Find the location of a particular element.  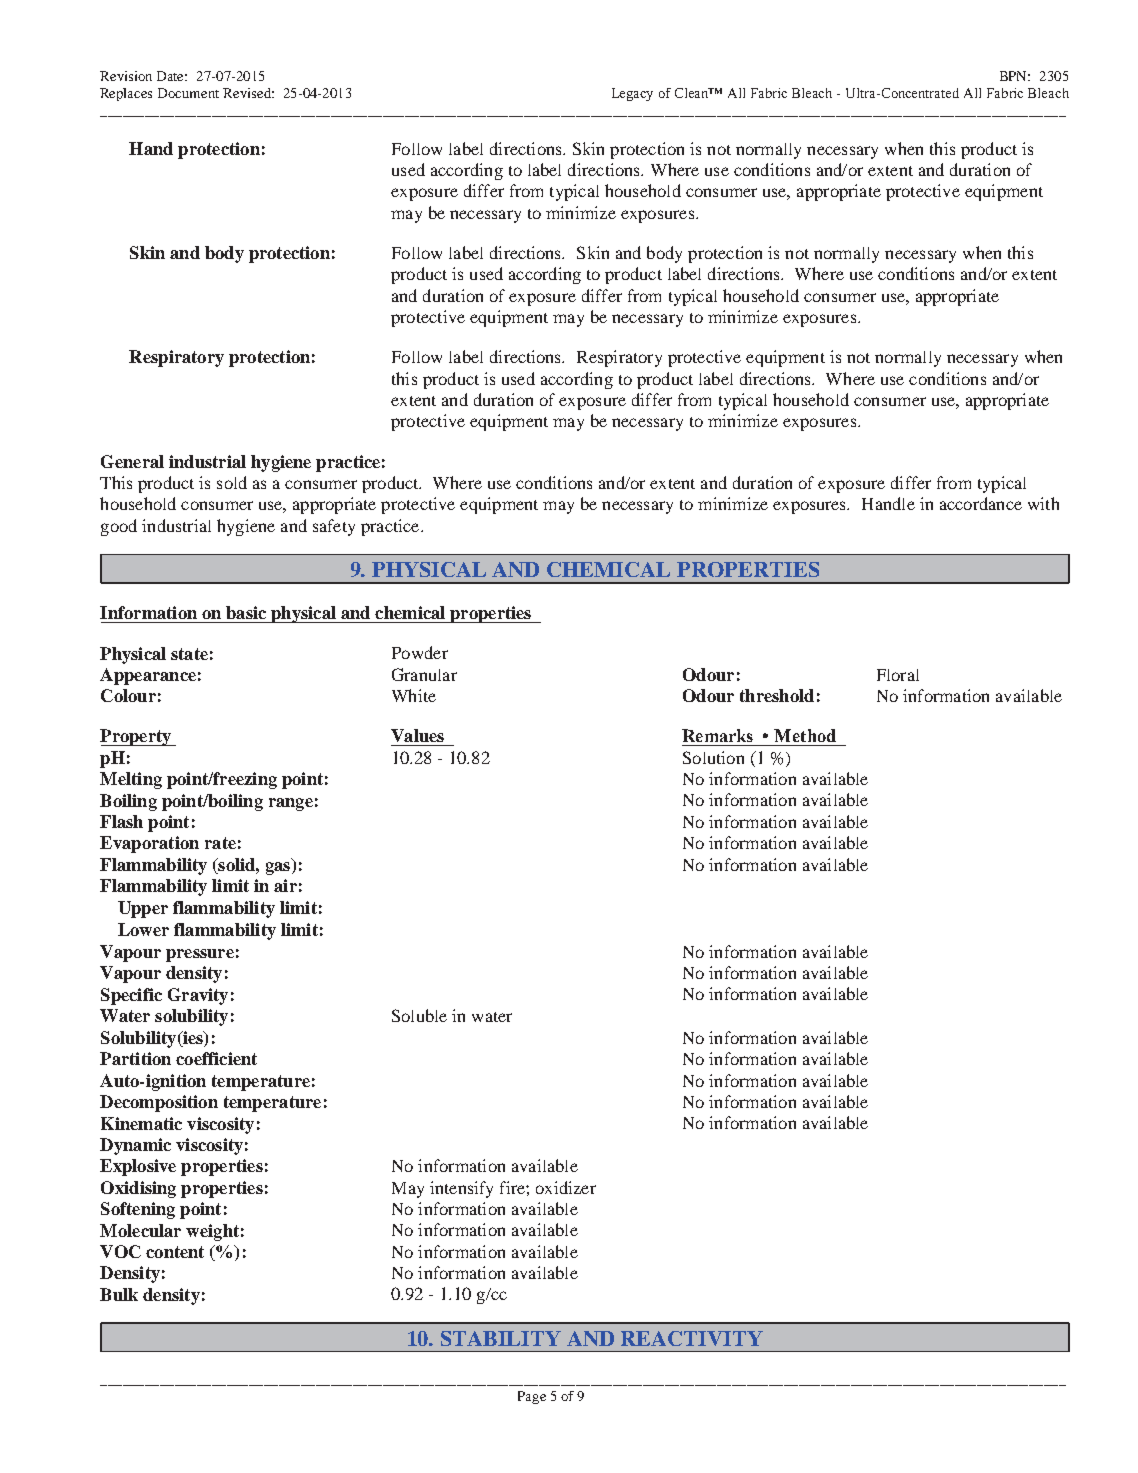

accordance is located at coordinates (981, 503).
